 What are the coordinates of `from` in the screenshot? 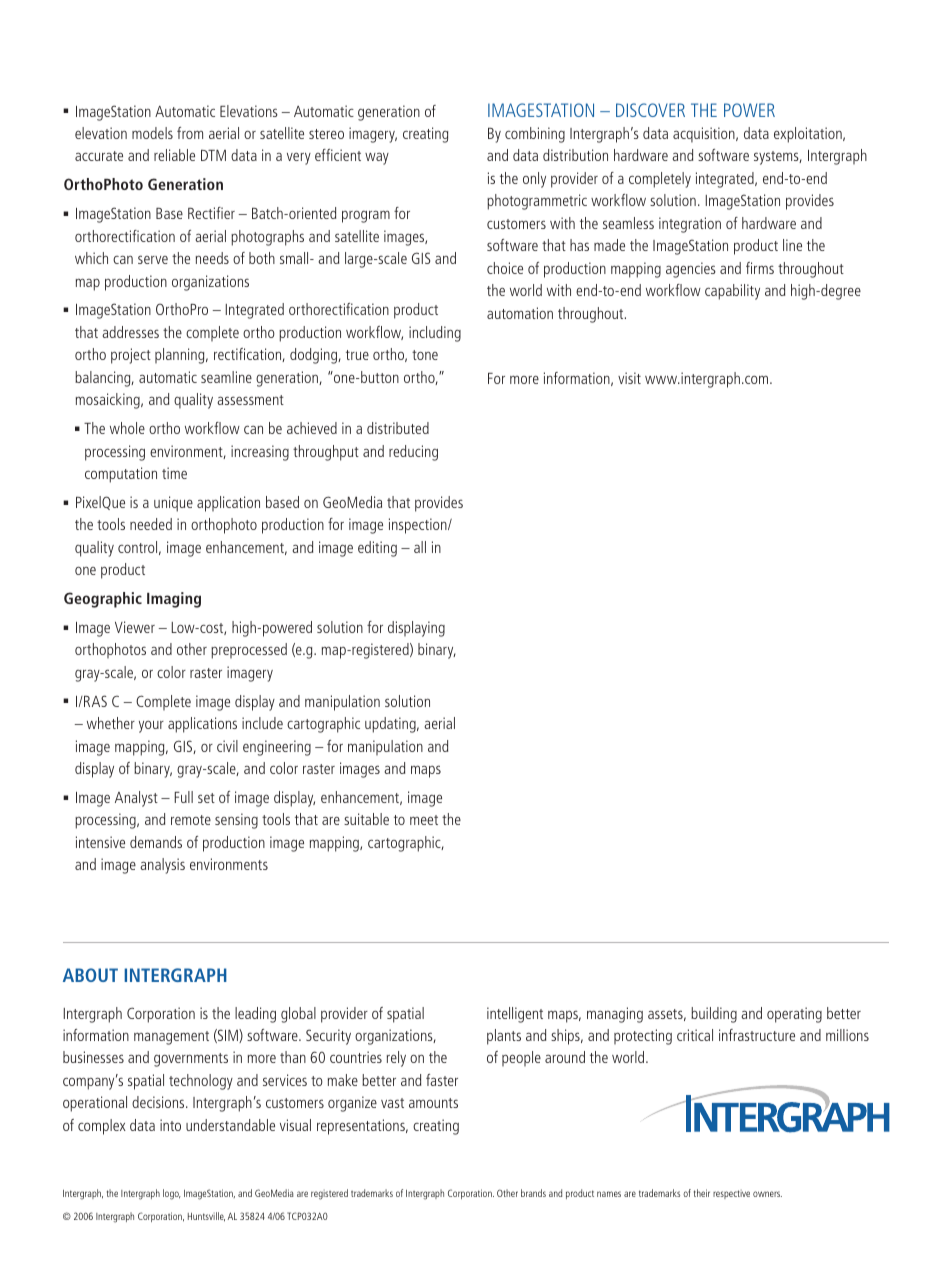 It's located at (190, 133).
